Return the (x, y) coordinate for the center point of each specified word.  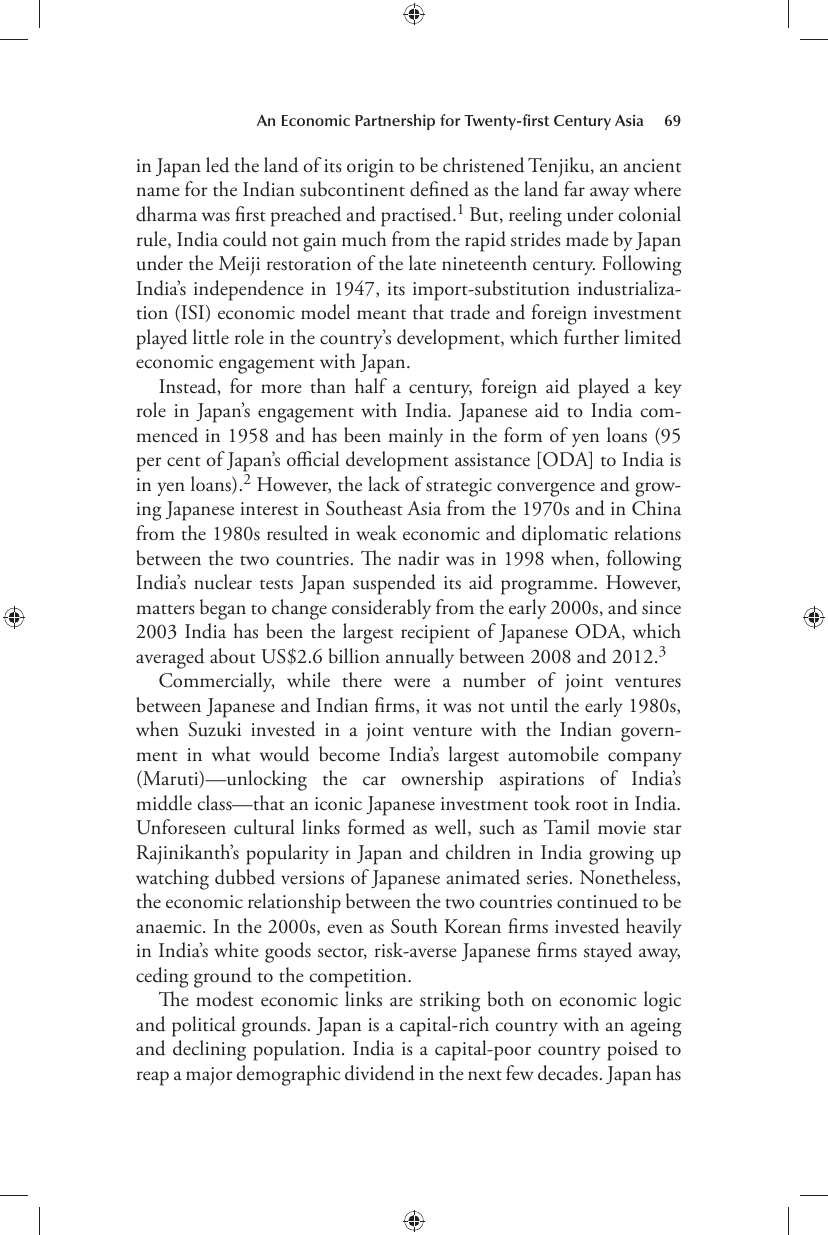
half (371, 386)
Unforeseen (181, 827)
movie (622, 828)
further (591, 337)
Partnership (395, 122)
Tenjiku (560, 167)
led (218, 165)
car (374, 781)
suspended (394, 584)
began (223, 609)
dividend (380, 1073)
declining (209, 1050)
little (211, 337)
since (661, 608)
